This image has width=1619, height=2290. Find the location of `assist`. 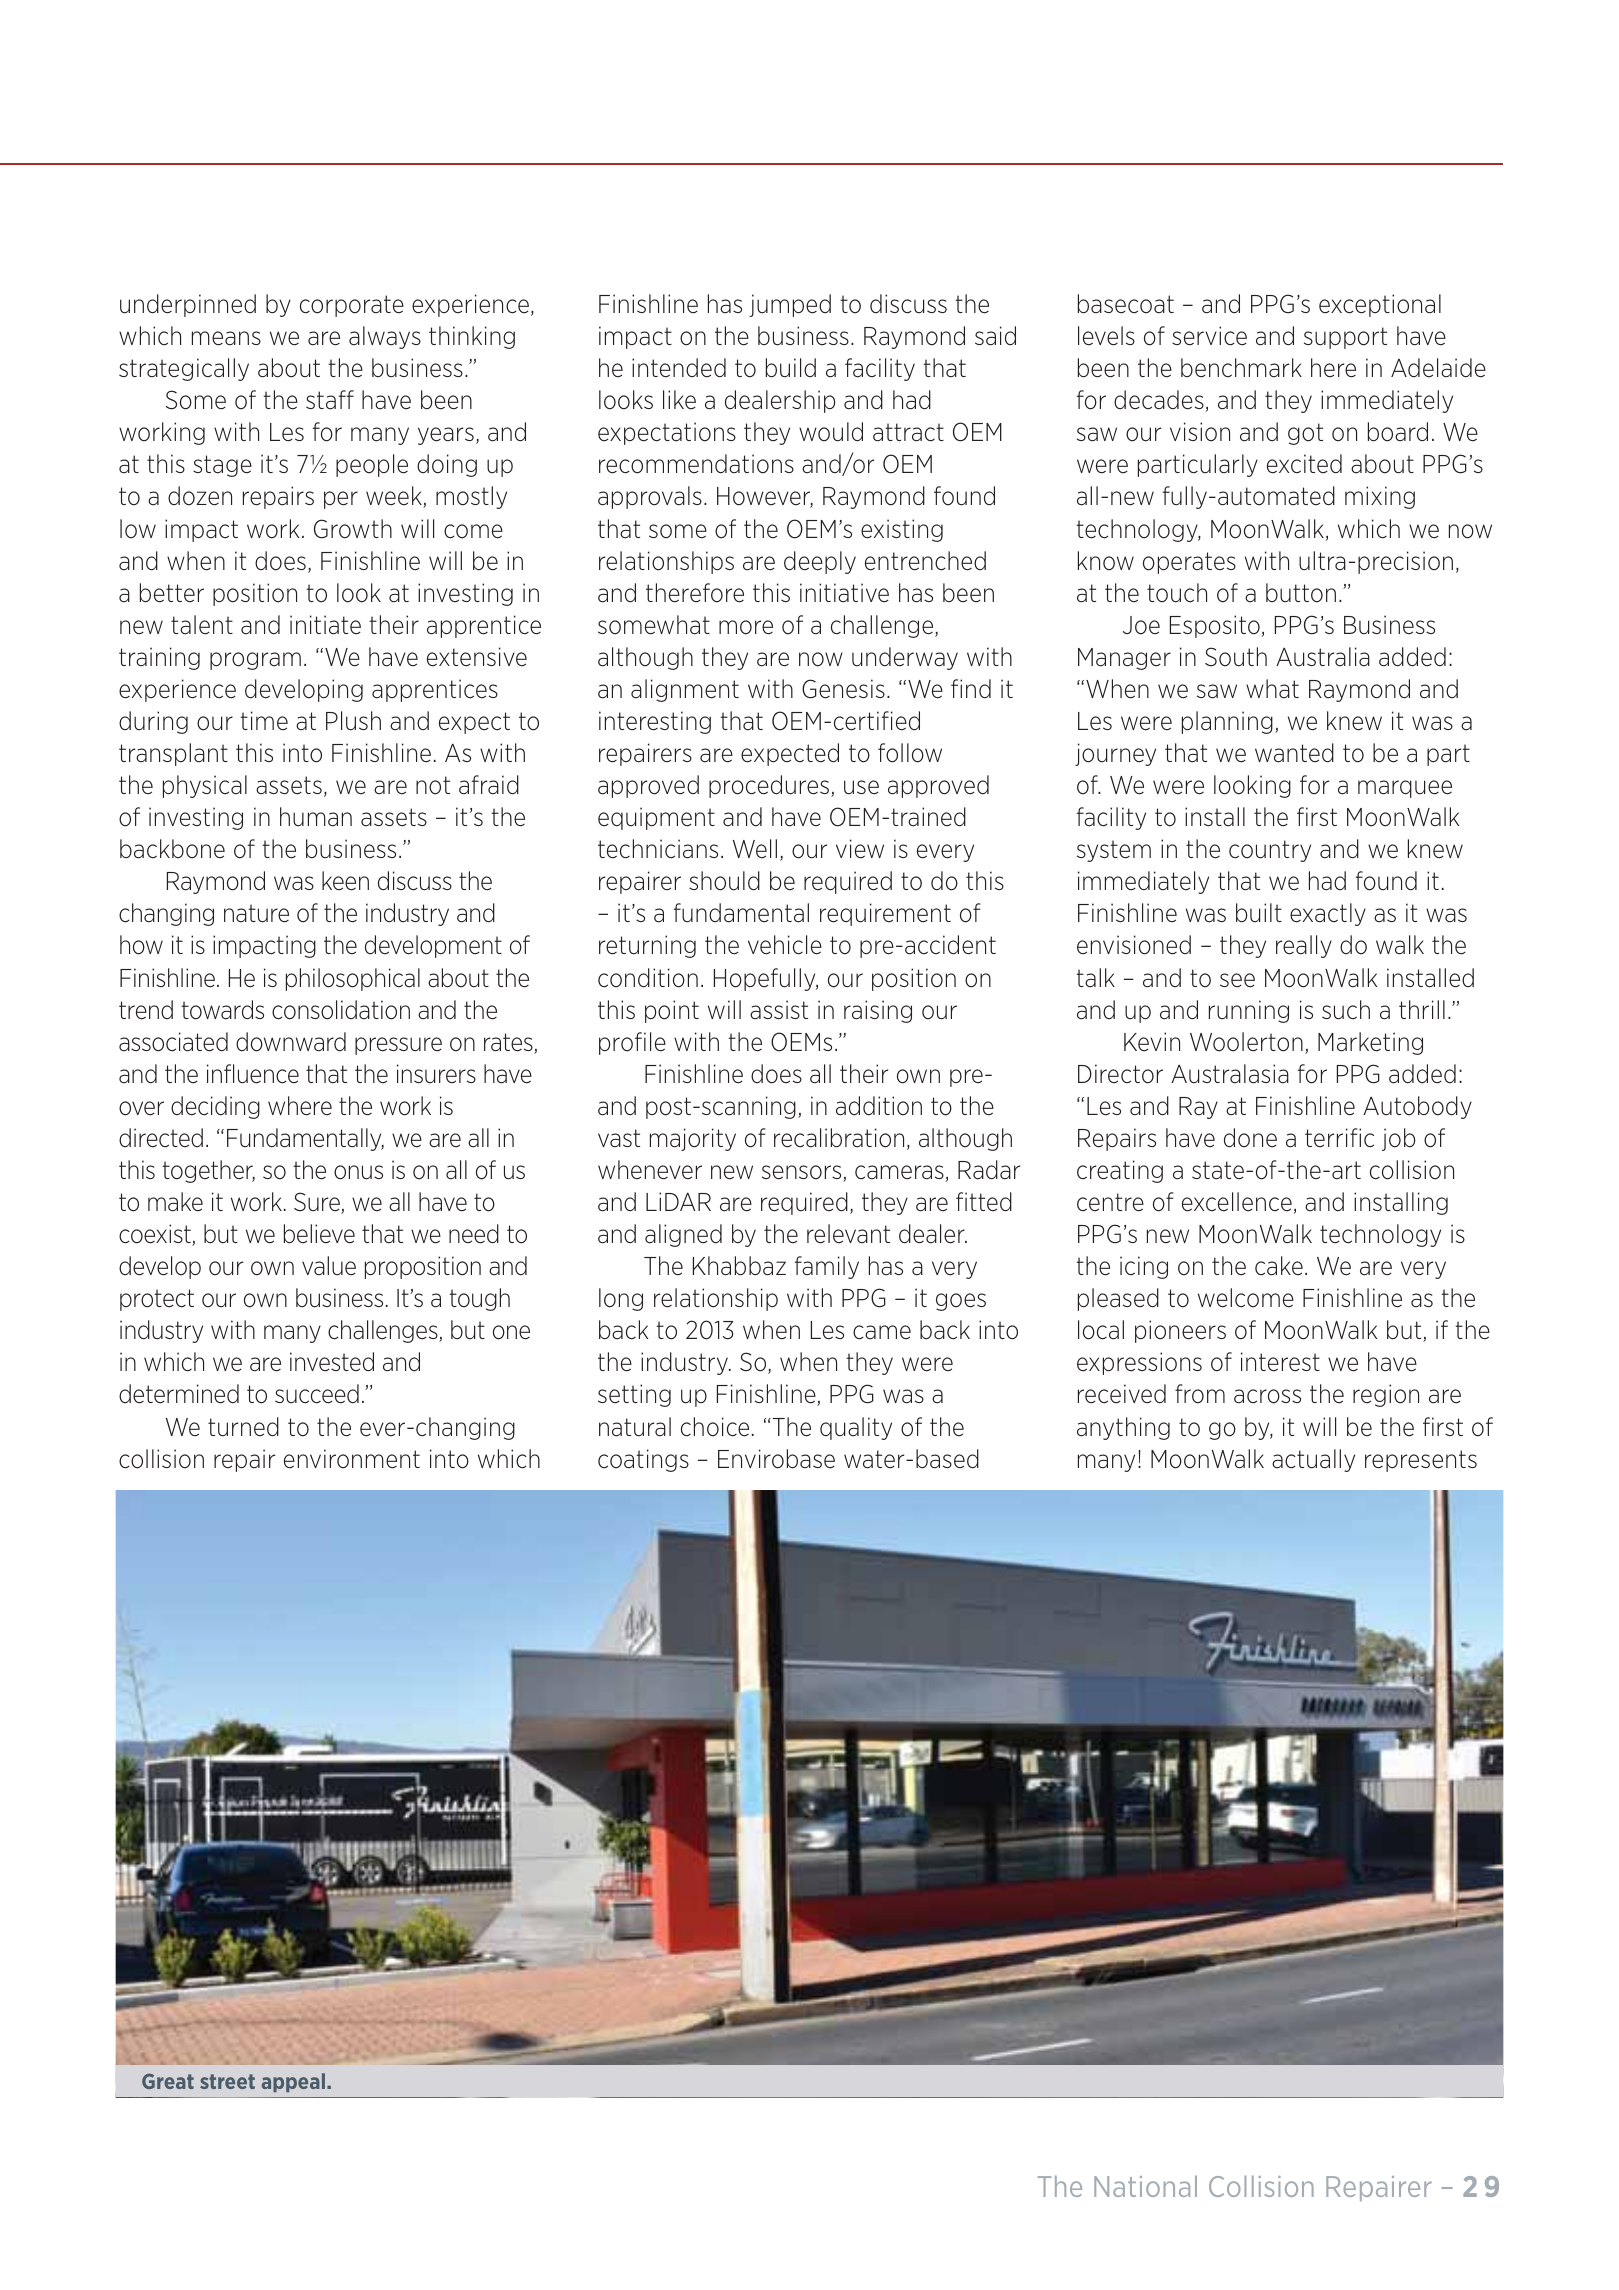

assist is located at coordinates (779, 1010).
